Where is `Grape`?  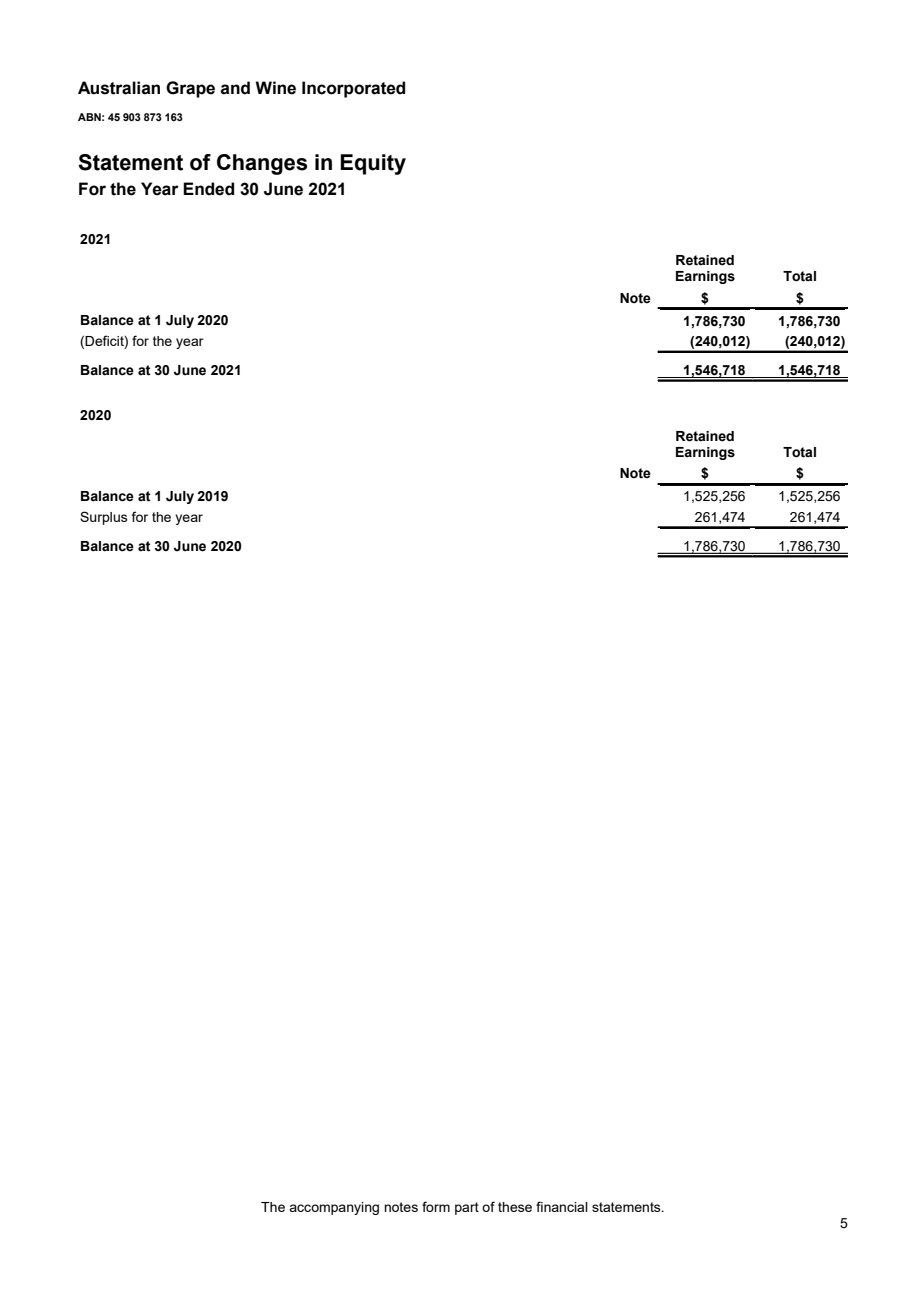 Grape is located at coordinates (190, 89).
